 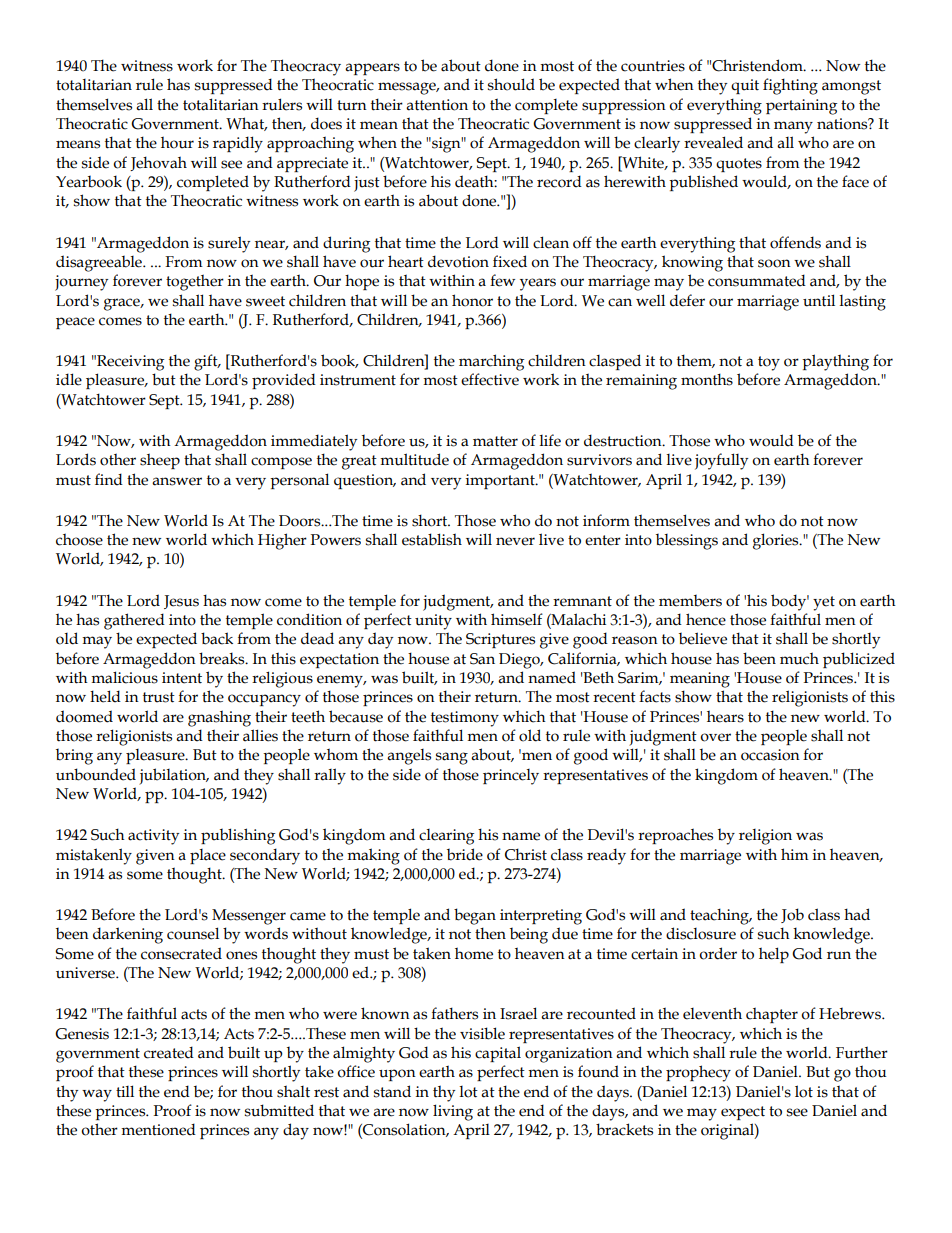 What do you see at coordinates (177, 142) in the document?
I see `hour` at bounding box center [177, 142].
